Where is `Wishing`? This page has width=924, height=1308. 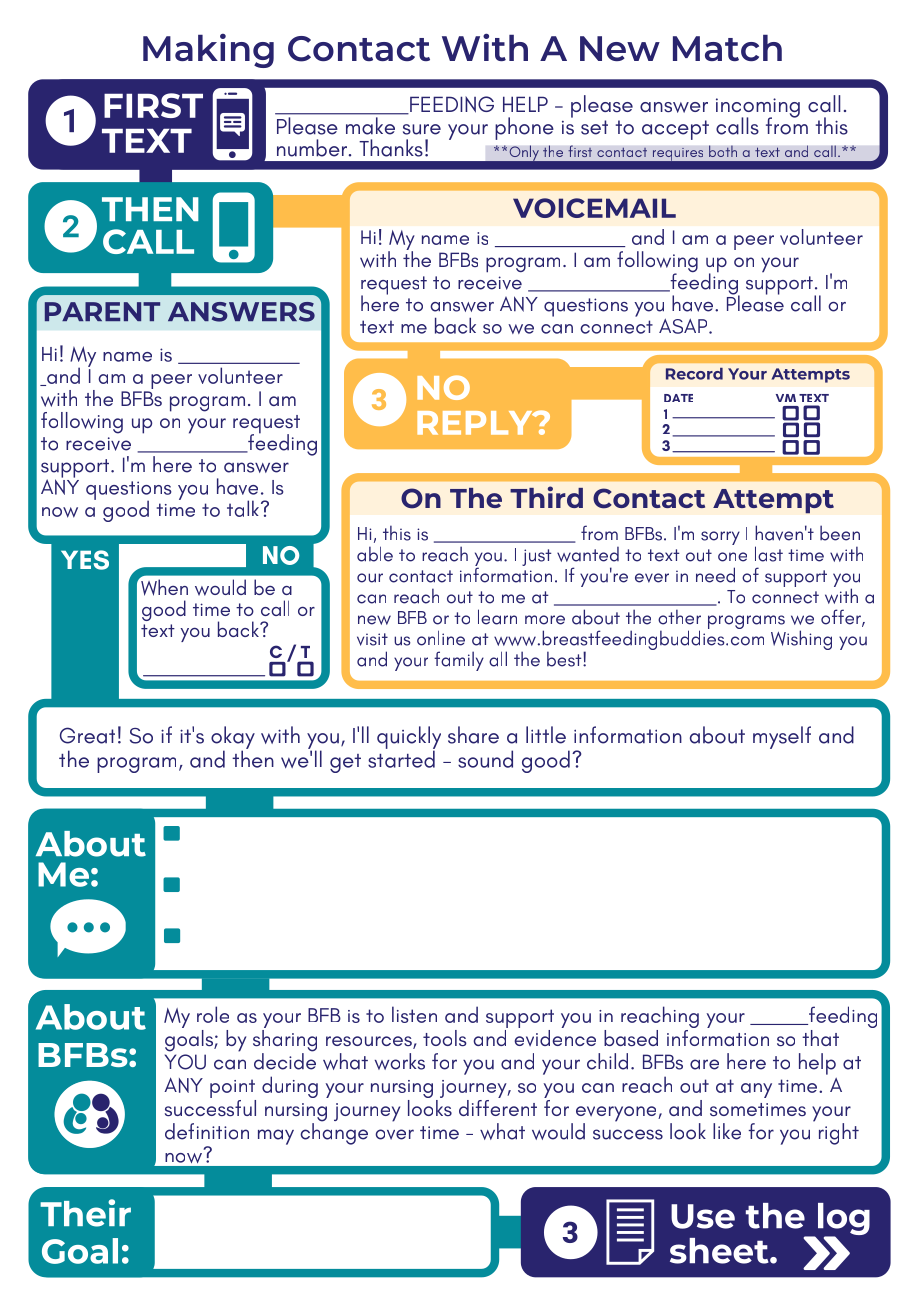 Wishing is located at coordinates (801, 640).
